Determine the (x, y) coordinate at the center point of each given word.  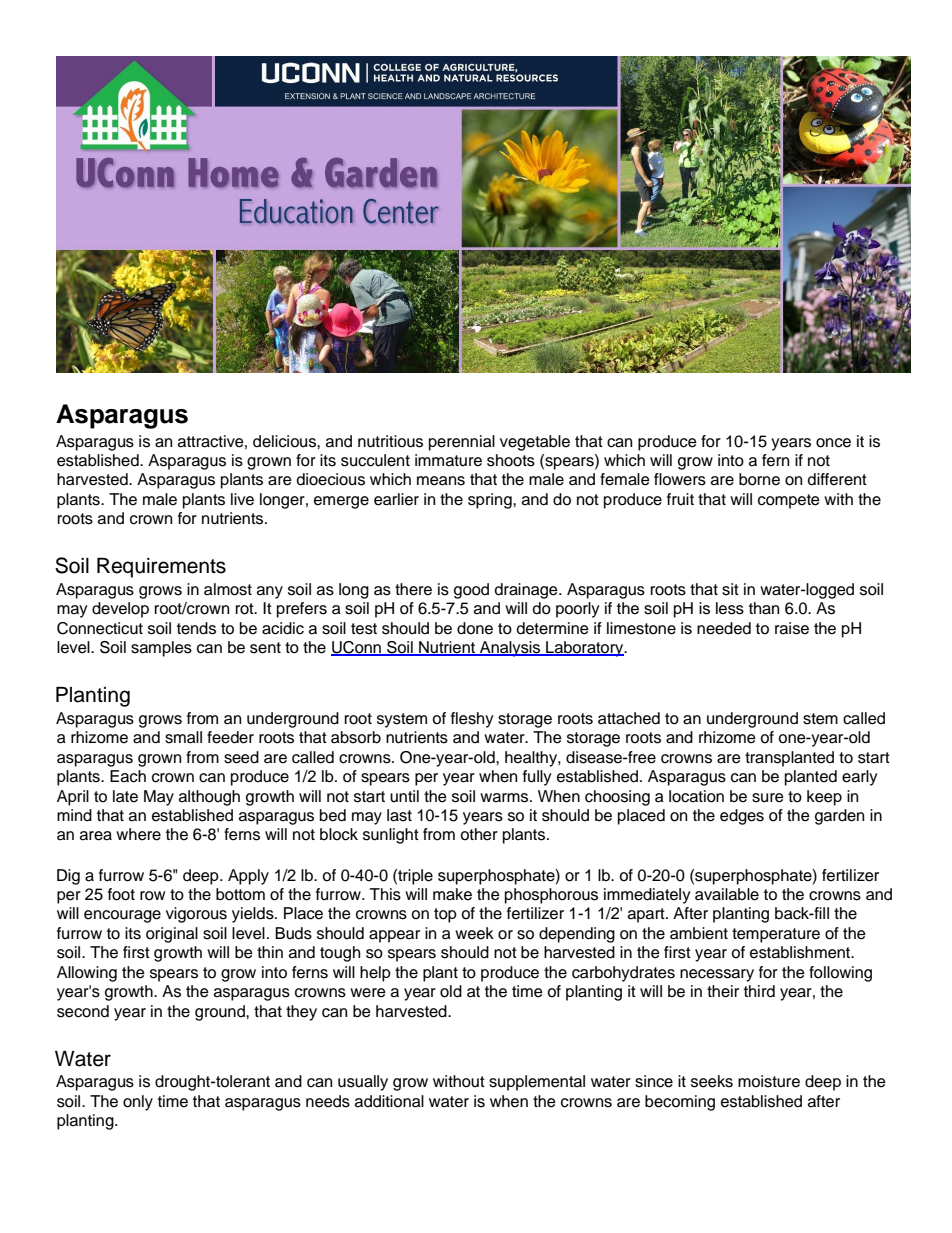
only (138, 1103)
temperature (776, 935)
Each (128, 776)
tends (196, 628)
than (764, 608)
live (242, 499)
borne (759, 479)
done (475, 628)
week (474, 933)
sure (768, 798)
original (172, 935)
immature (448, 460)
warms (505, 798)
